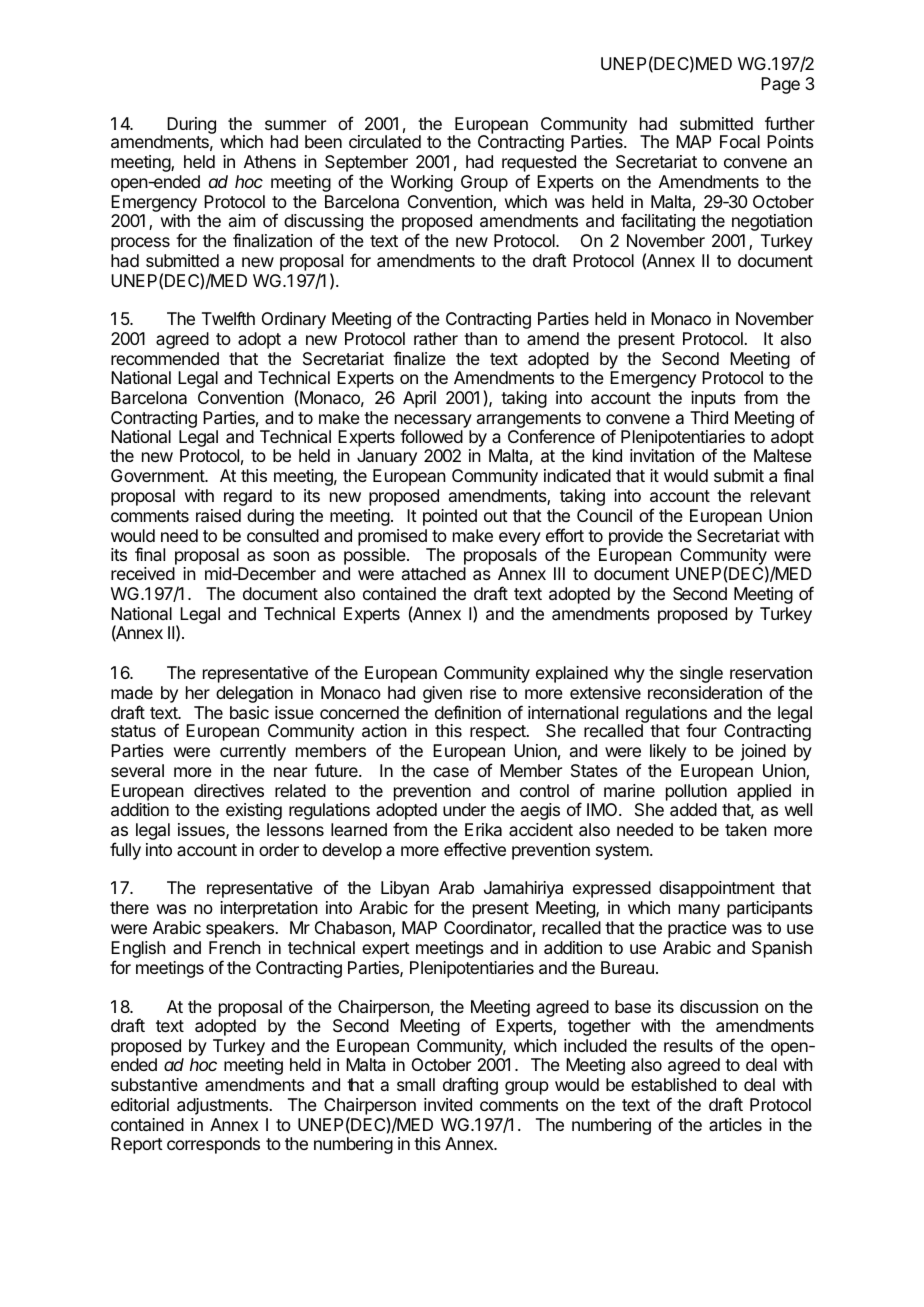  What do you see at coordinates (448, 1104) in the screenshot?
I see `invited` at bounding box center [448, 1104].
